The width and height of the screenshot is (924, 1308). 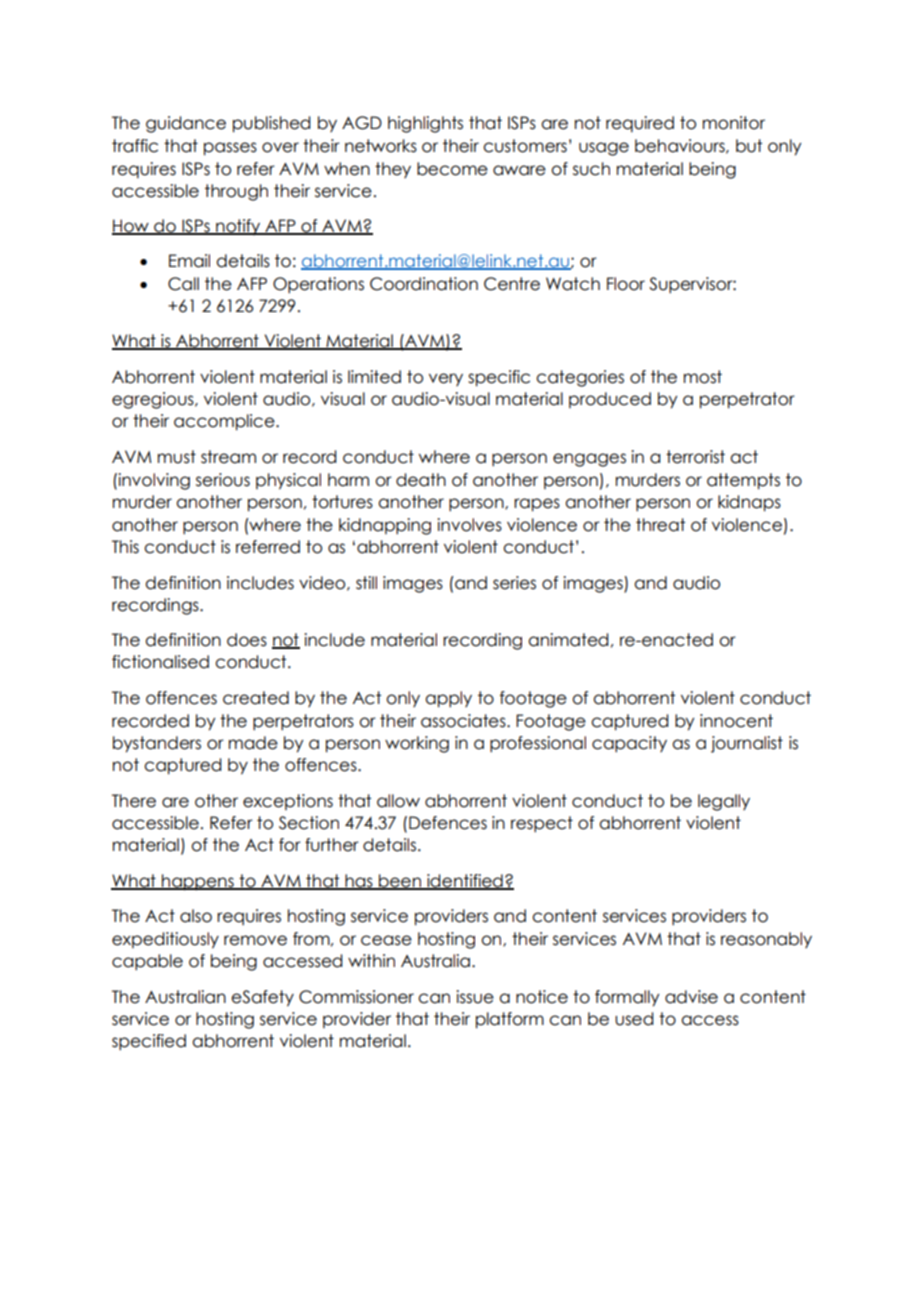 What do you see at coordinates (475, 997) in the screenshot?
I see `issue` at bounding box center [475, 997].
